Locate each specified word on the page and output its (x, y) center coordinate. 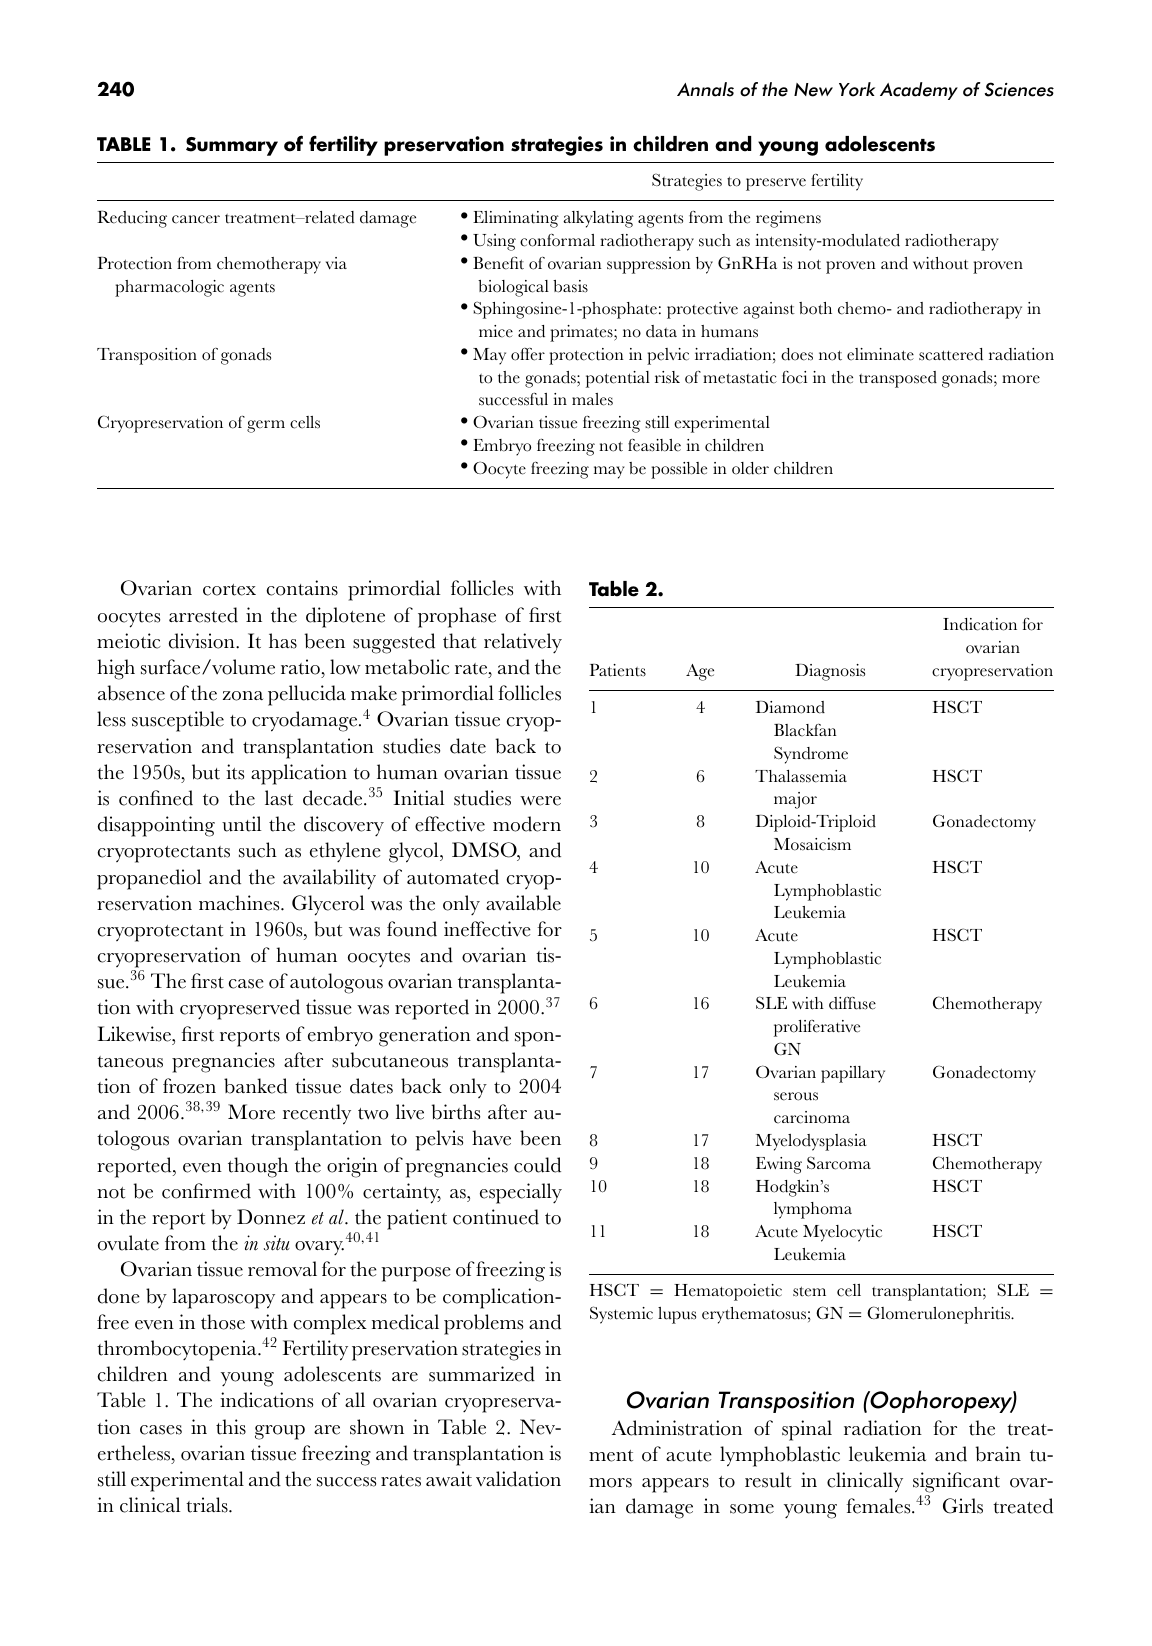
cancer (196, 219)
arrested (203, 615)
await (449, 1479)
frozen (189, 1086)
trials (208, 1505)
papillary (853, 1074)
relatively (523, 643)
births (455, 1112)
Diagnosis (830, 672)
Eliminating (516, 219)
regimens (788, 219)
